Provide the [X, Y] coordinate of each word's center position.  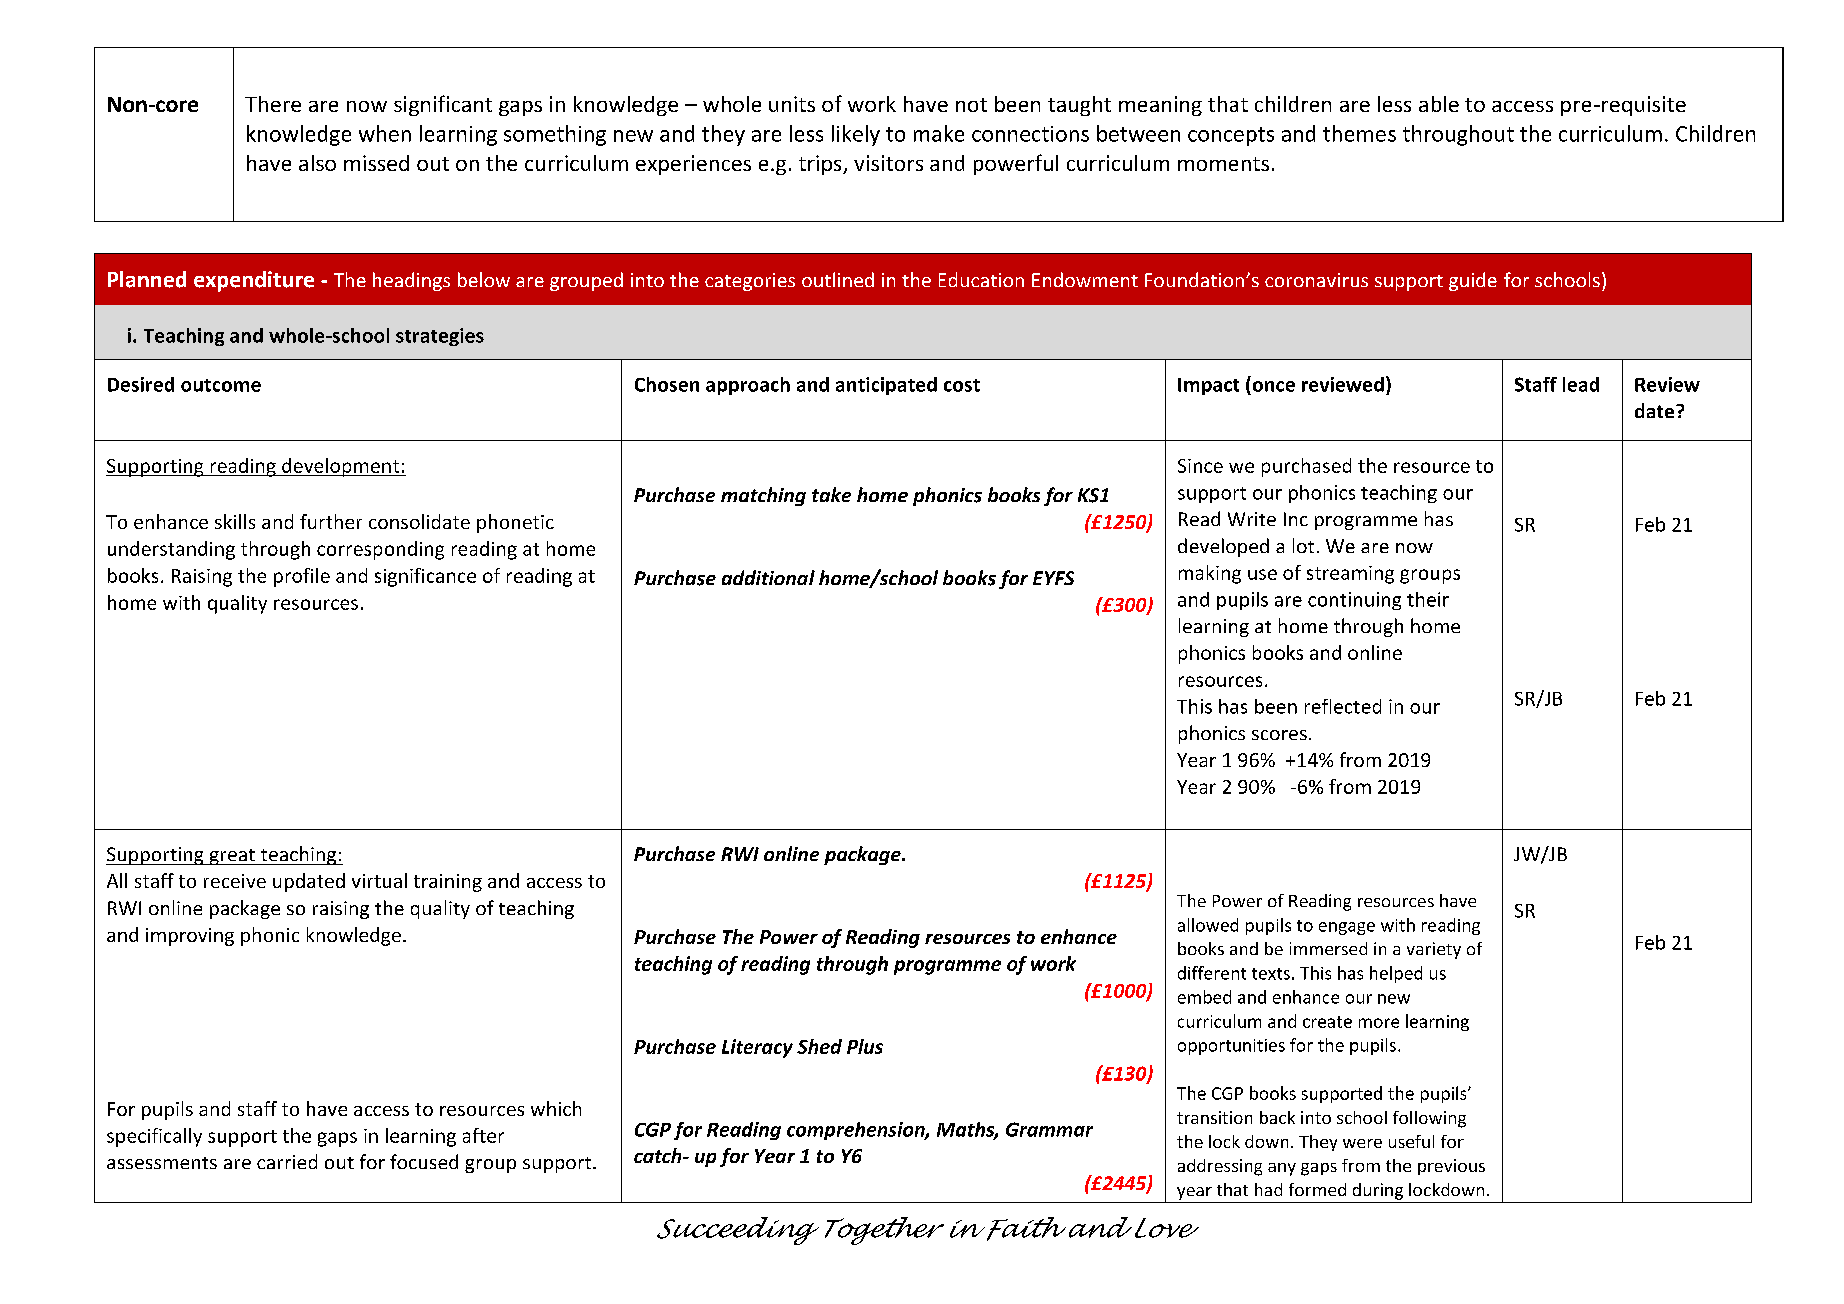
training [448, 883]
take [831, 494]
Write [1252, 519]
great [232, 857]
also [317, 163]
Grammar [1049, 1129]
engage [1347, 928]
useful [1411, 1141]
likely [856, 135]
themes [1359, 133]
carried [287, 1161]
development [340, 467]
